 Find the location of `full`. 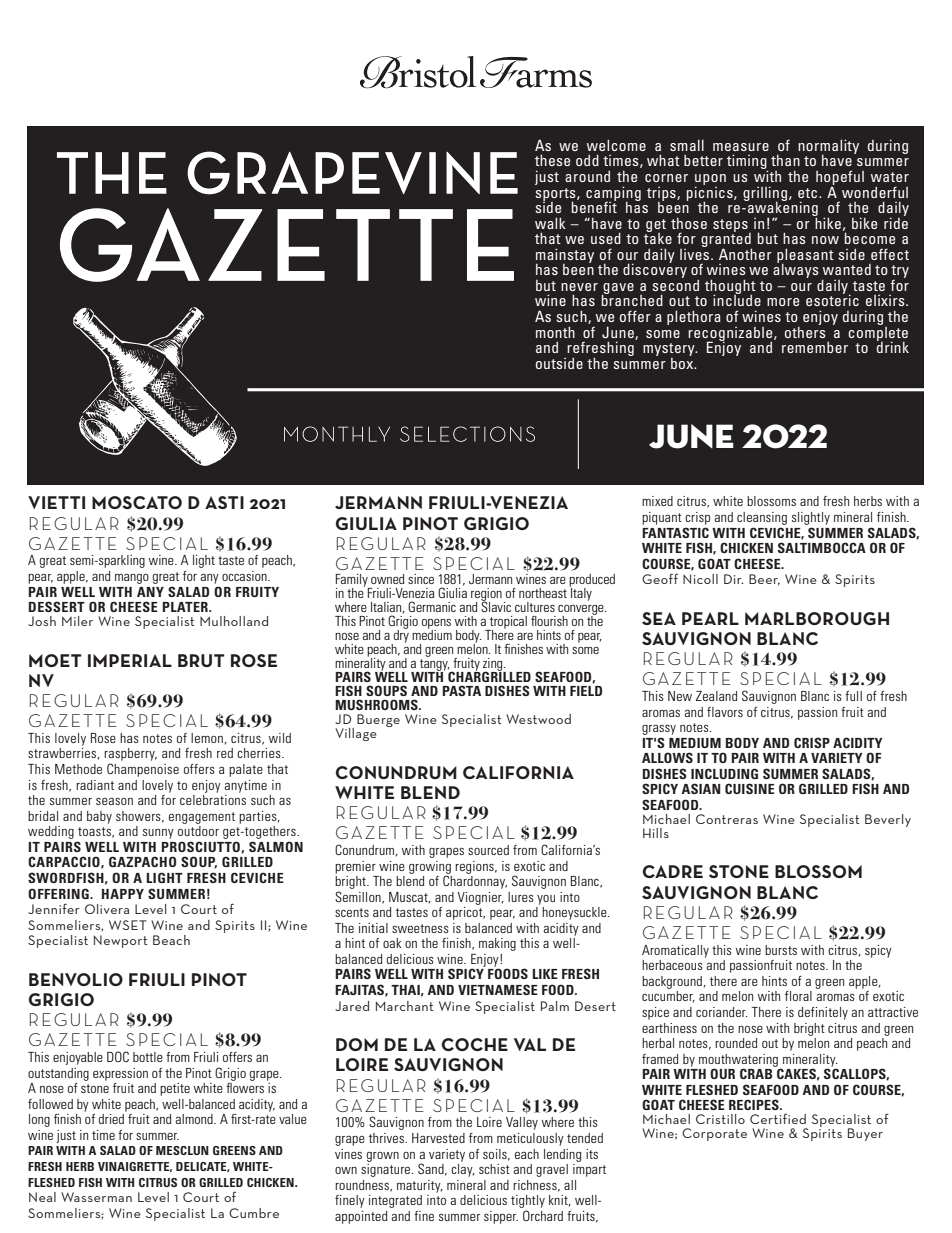

full is located at coordinates (853, 696).
